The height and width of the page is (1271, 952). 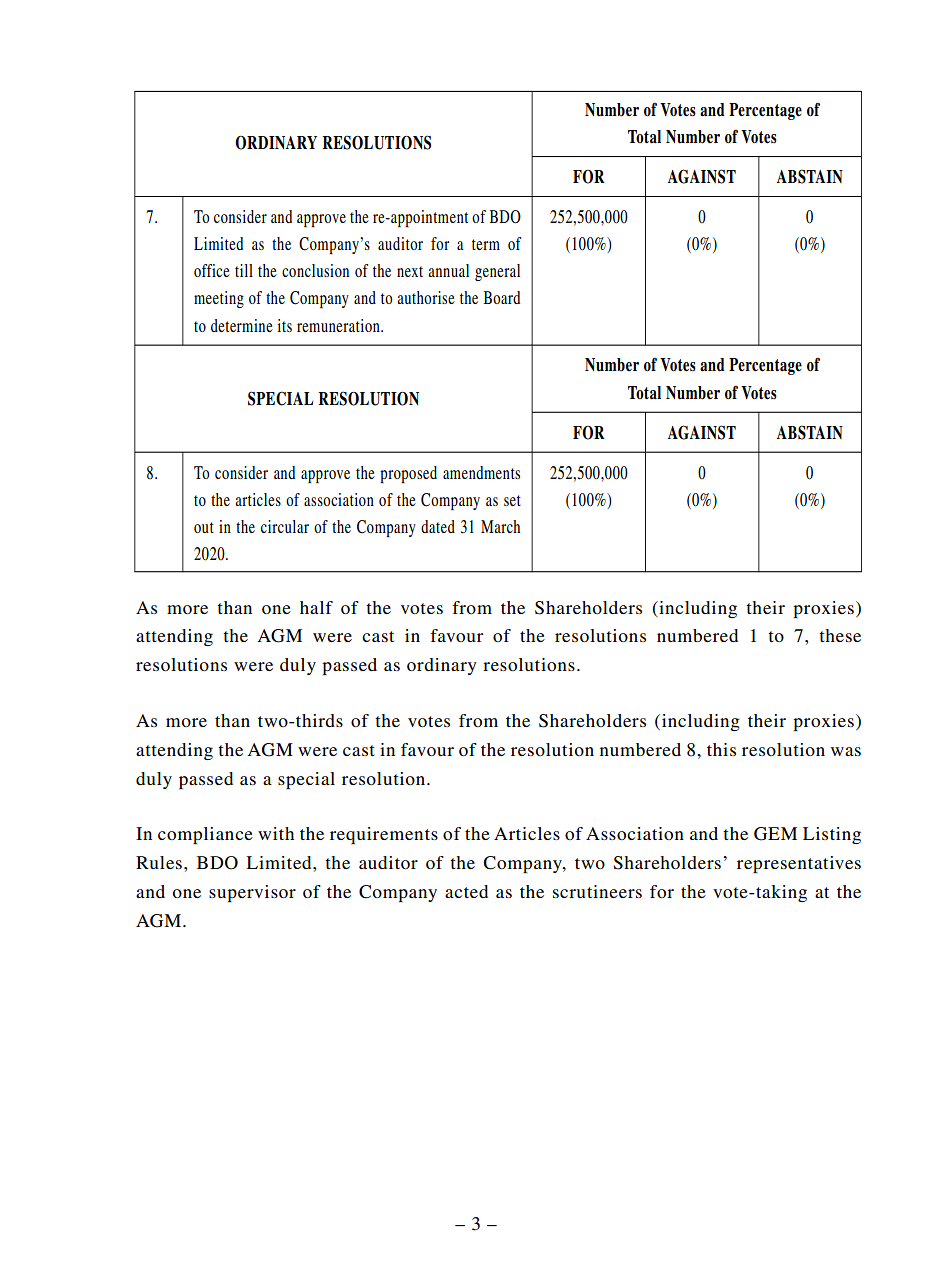 I want to click on Board, so click(x=501, y=297).
